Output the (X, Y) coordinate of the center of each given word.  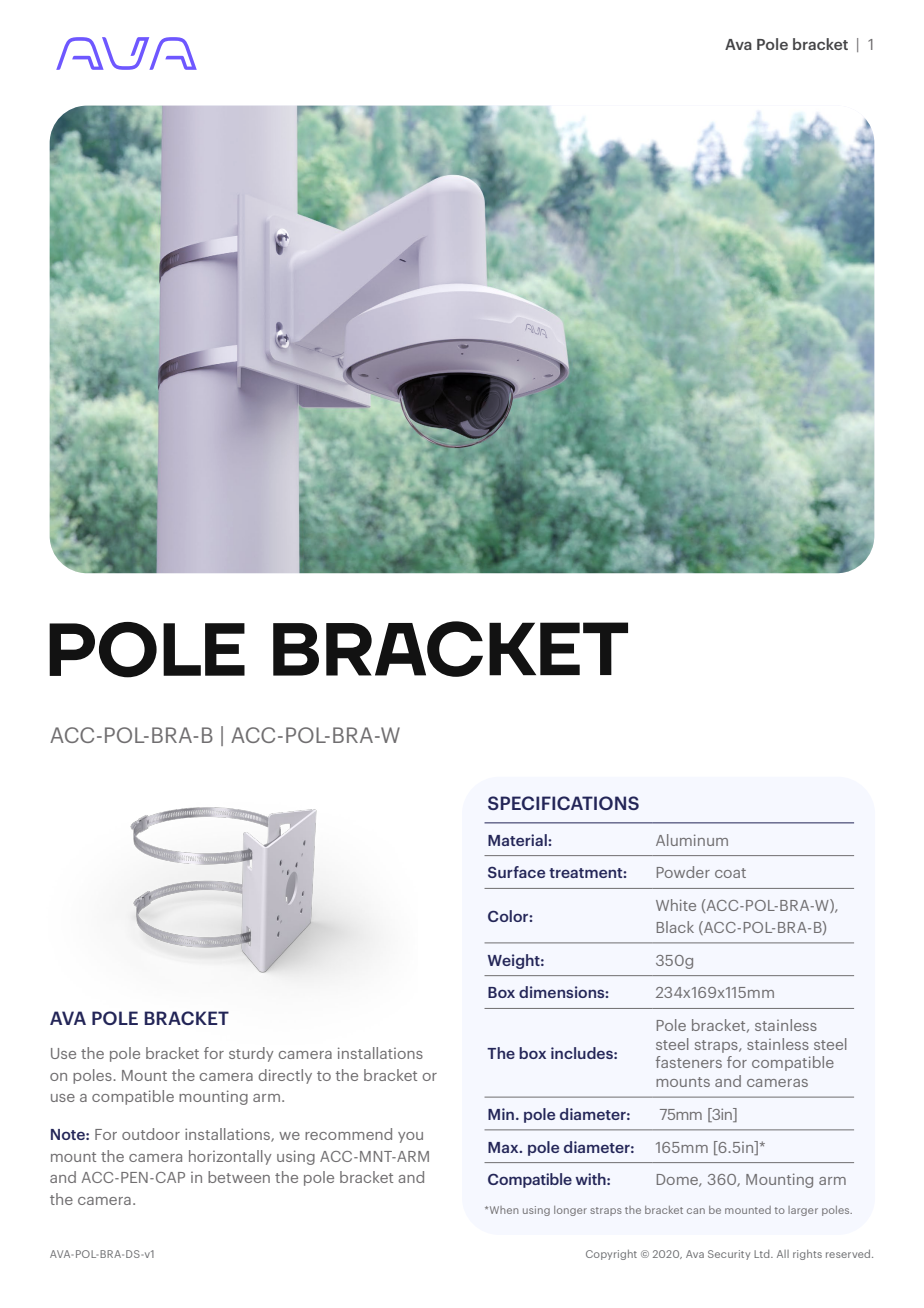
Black (675, 927)
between (239, 1177)
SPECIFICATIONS (563, 803)
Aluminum (692, 840)
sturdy (251, 1054)
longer (570, 1211)
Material (518, 840)
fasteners (689, 1062)
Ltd (763, 1254)
